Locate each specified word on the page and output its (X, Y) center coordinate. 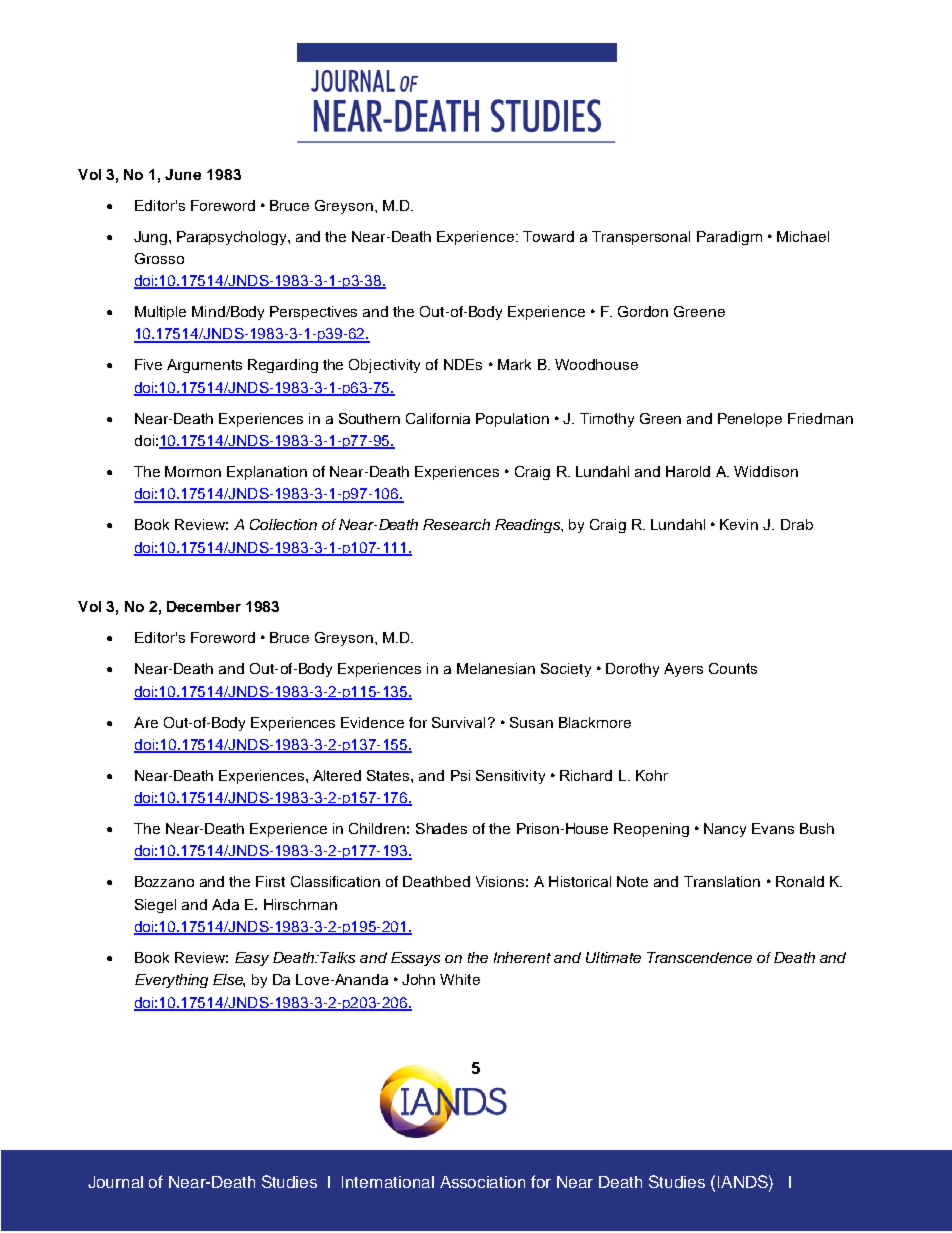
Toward (548, 236)
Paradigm (729, 238)
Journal (115, 1182)
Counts (733, 668)
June (183, 174)
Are (146, 722)
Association (482, 1182)
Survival (458, 722)
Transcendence (699, 957)
